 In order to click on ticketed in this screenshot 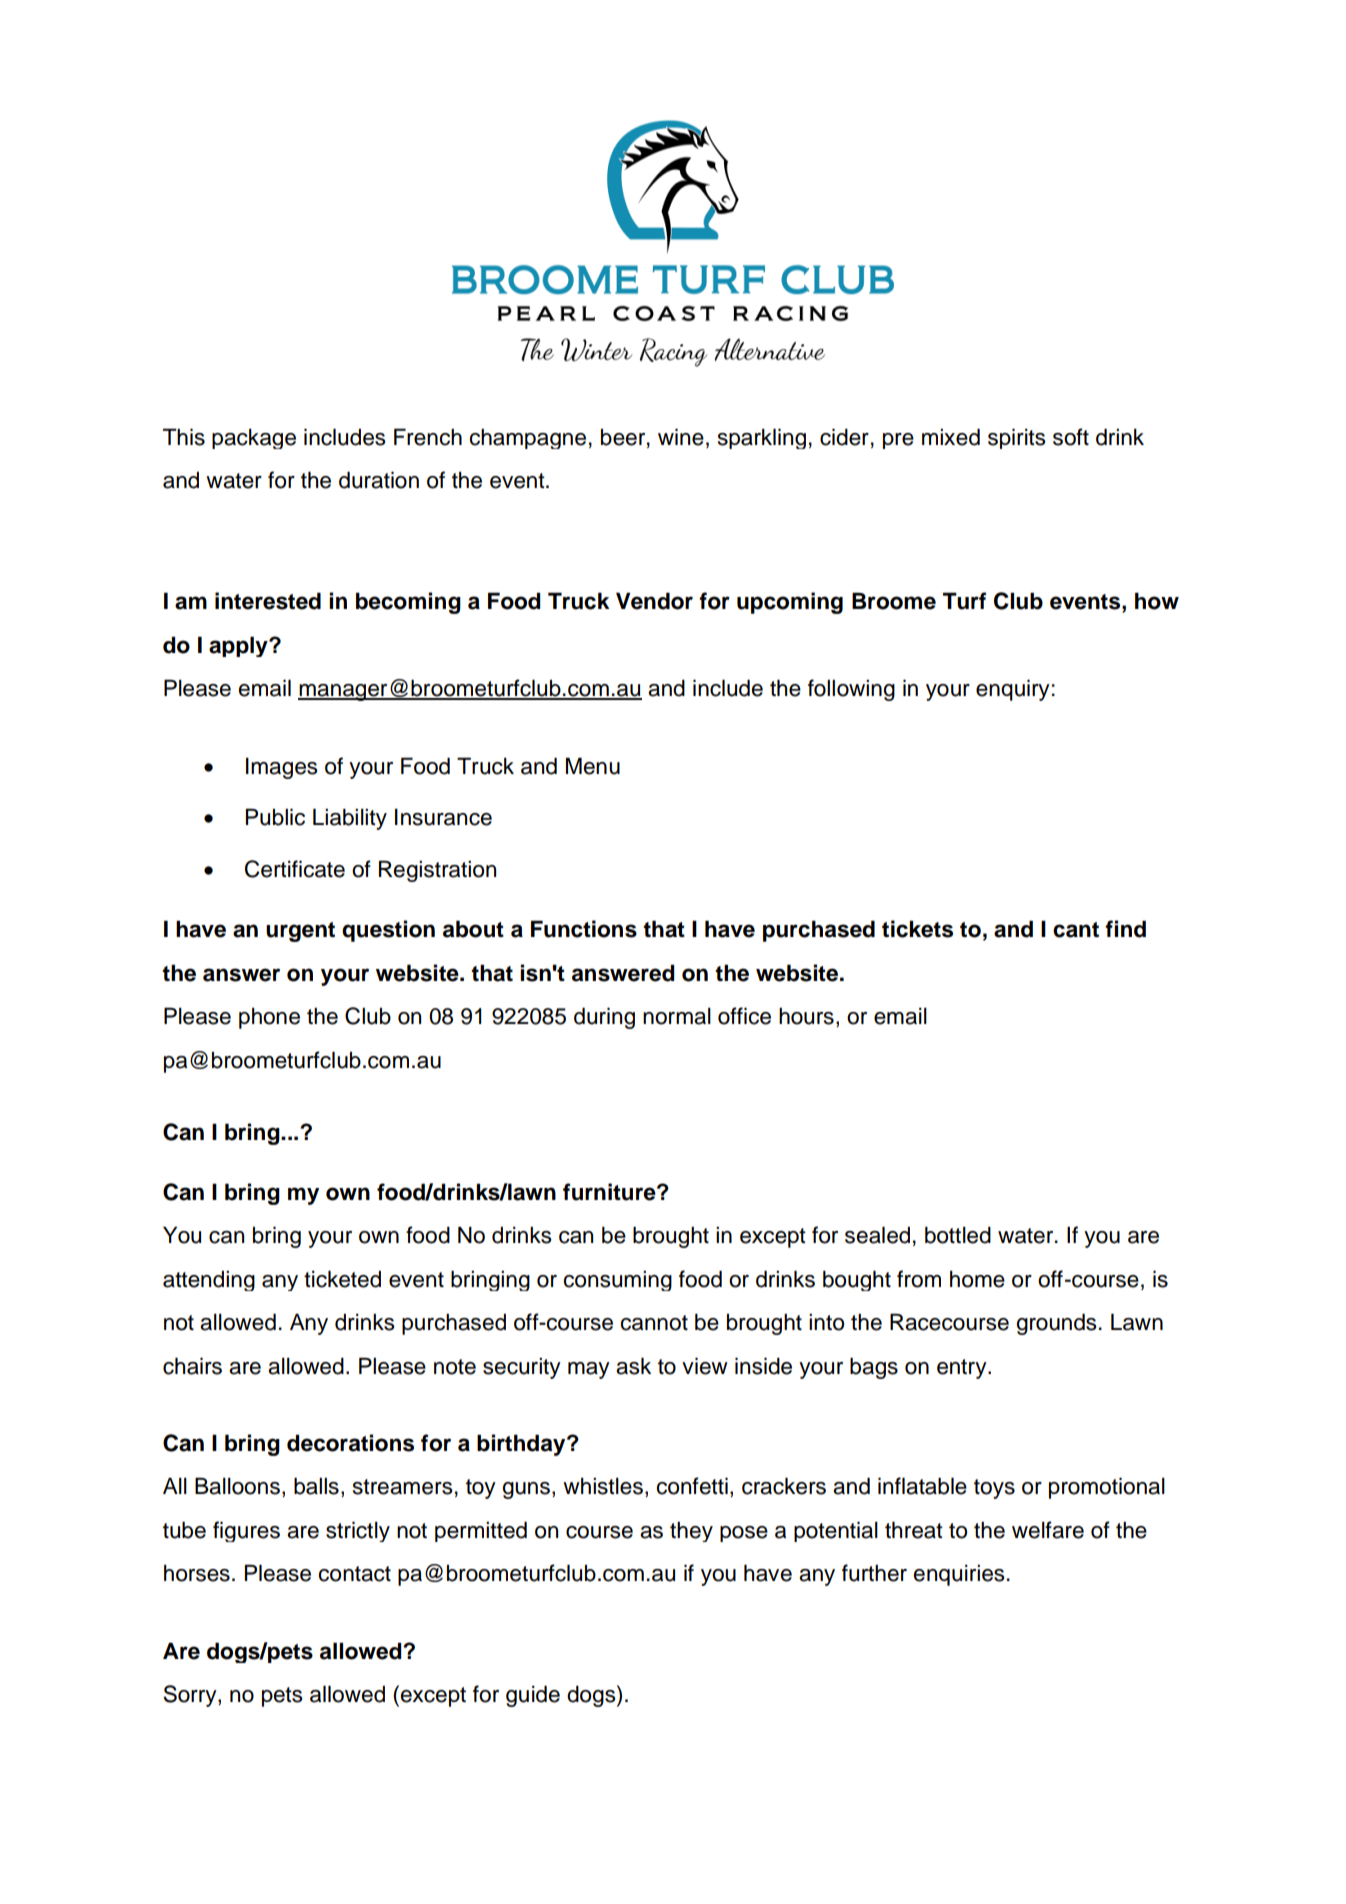, I will do `click(342, 1279)`.
